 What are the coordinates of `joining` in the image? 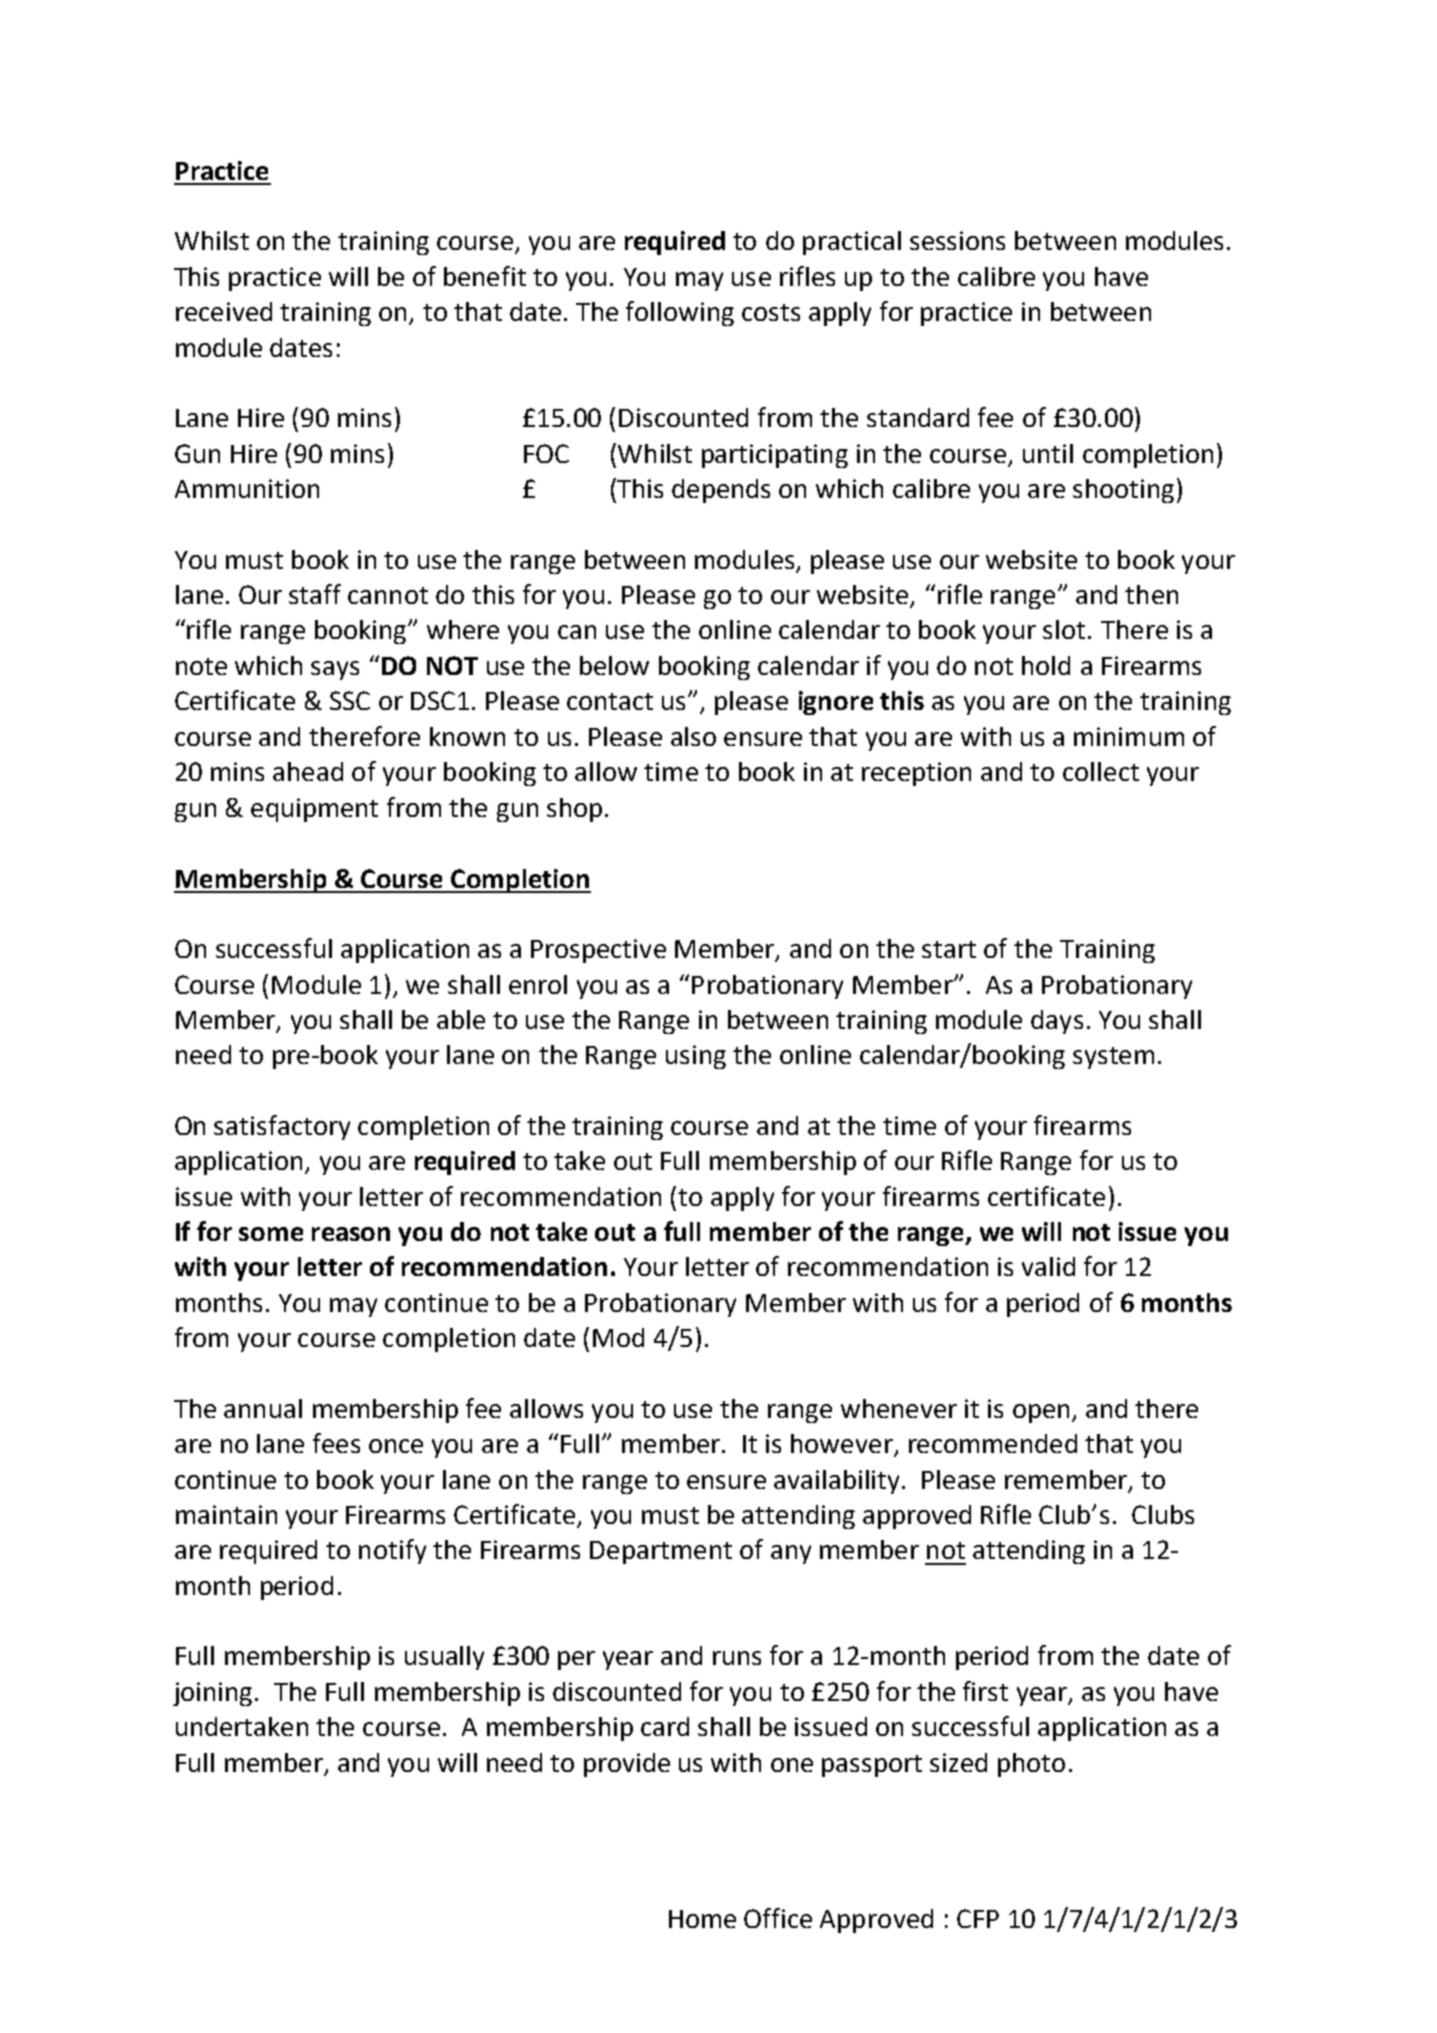 It's located at (212, 1694).
